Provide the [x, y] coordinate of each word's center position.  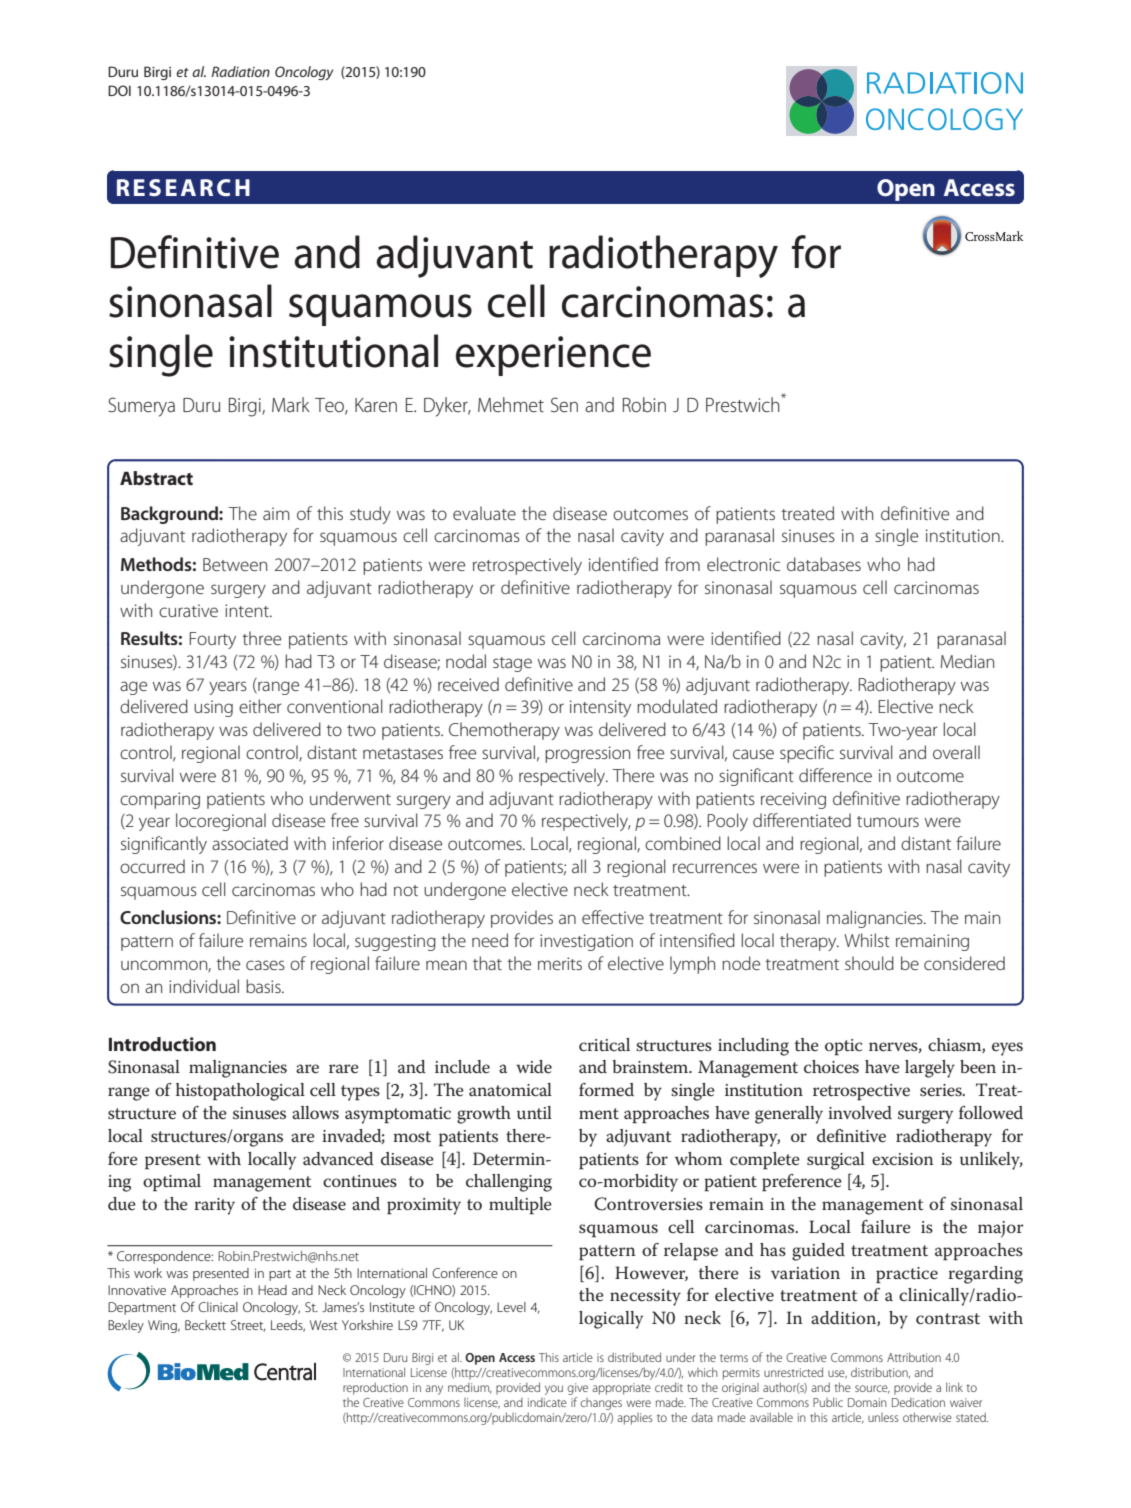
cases [265, 965]
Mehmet [511, 404]
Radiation [240, 71]
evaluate [484, 513]
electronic [743, 564]
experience [553, 356]
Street [248, 1326]
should [869, 963]
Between [235, 564]
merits [560, 963]
